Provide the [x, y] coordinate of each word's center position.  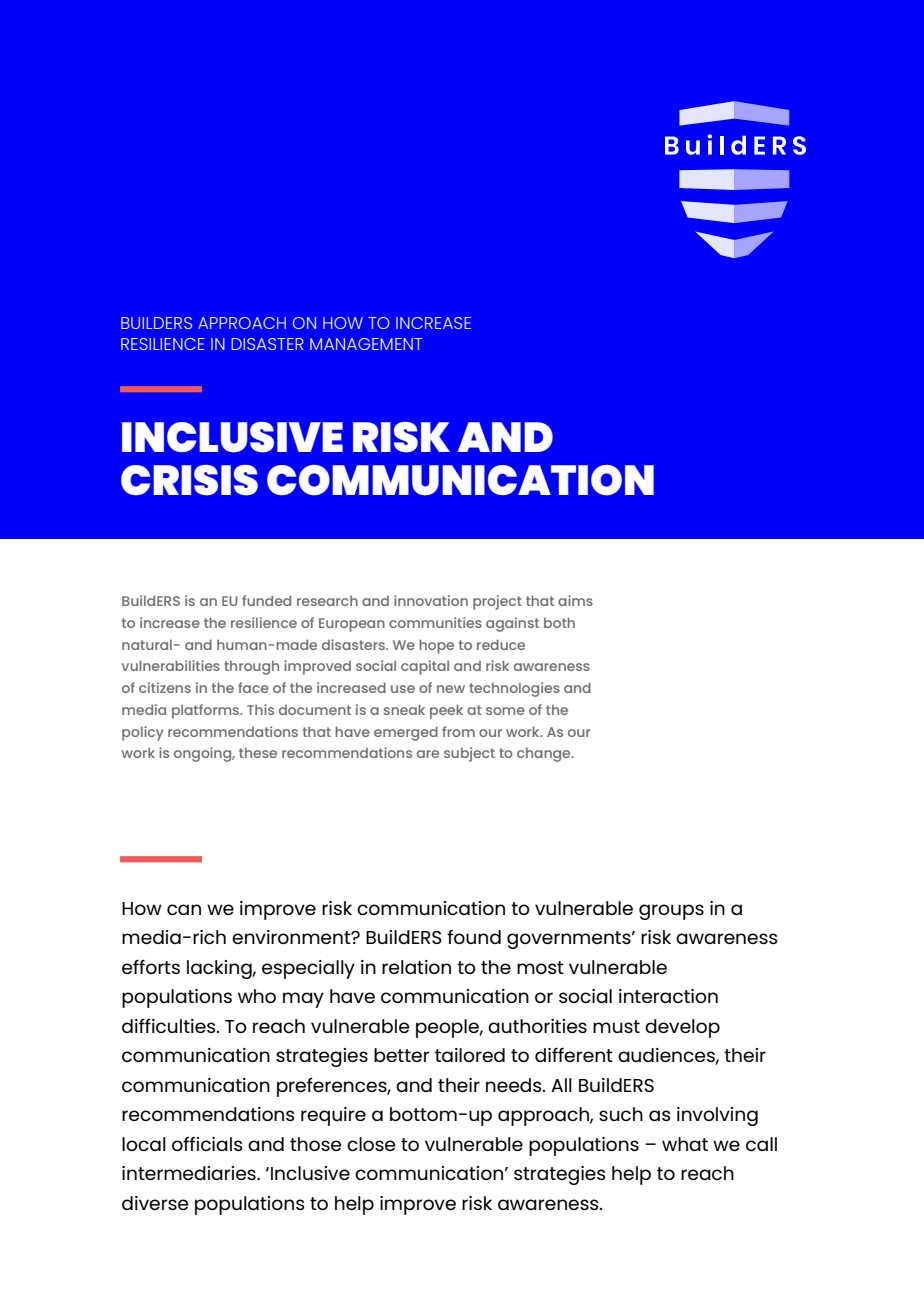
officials [207, 1144]
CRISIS [189, 480]
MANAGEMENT [366, 344]
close [371, 1144]
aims [575, 600]
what [685, 1144]
